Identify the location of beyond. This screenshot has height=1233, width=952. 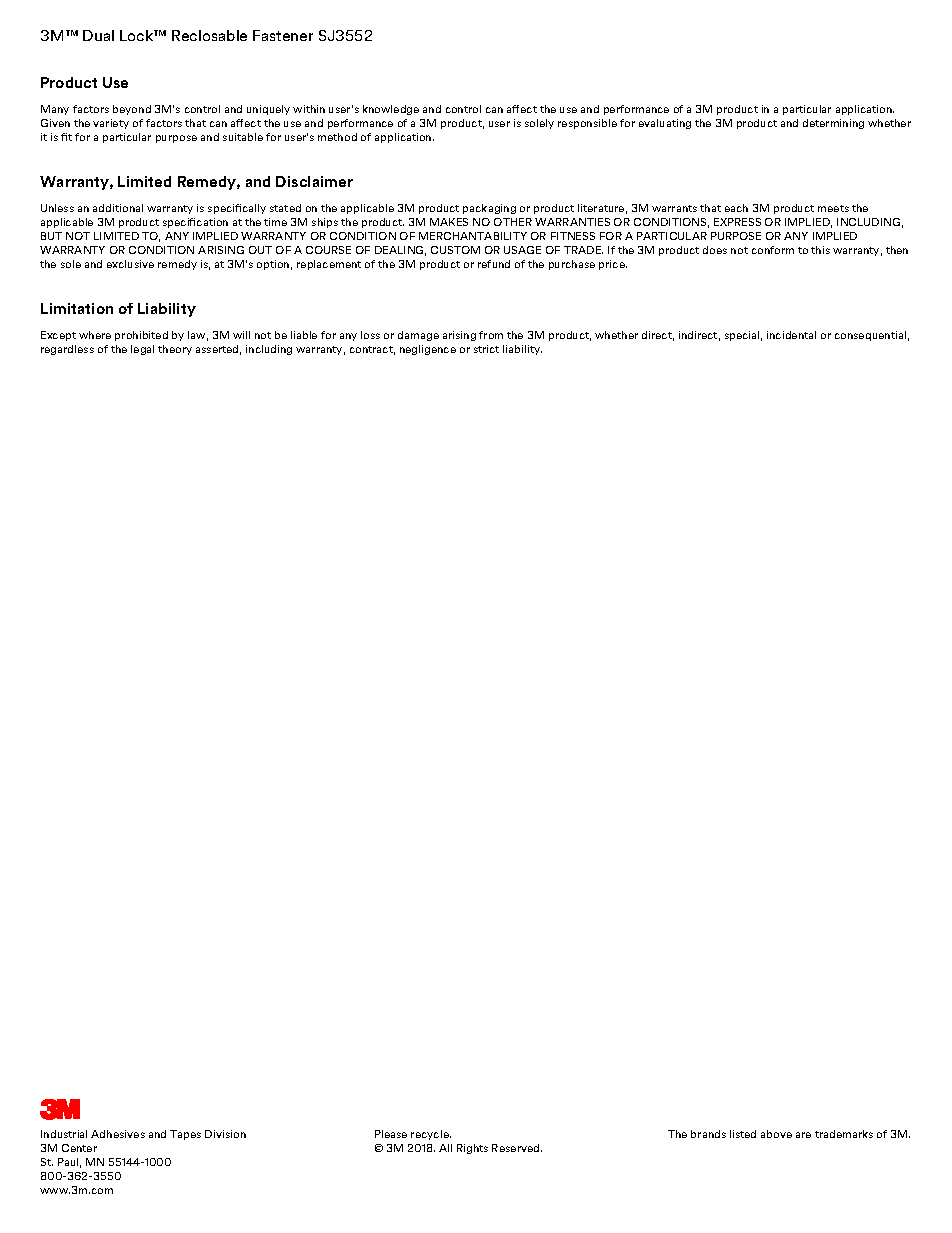
(132, 110).
